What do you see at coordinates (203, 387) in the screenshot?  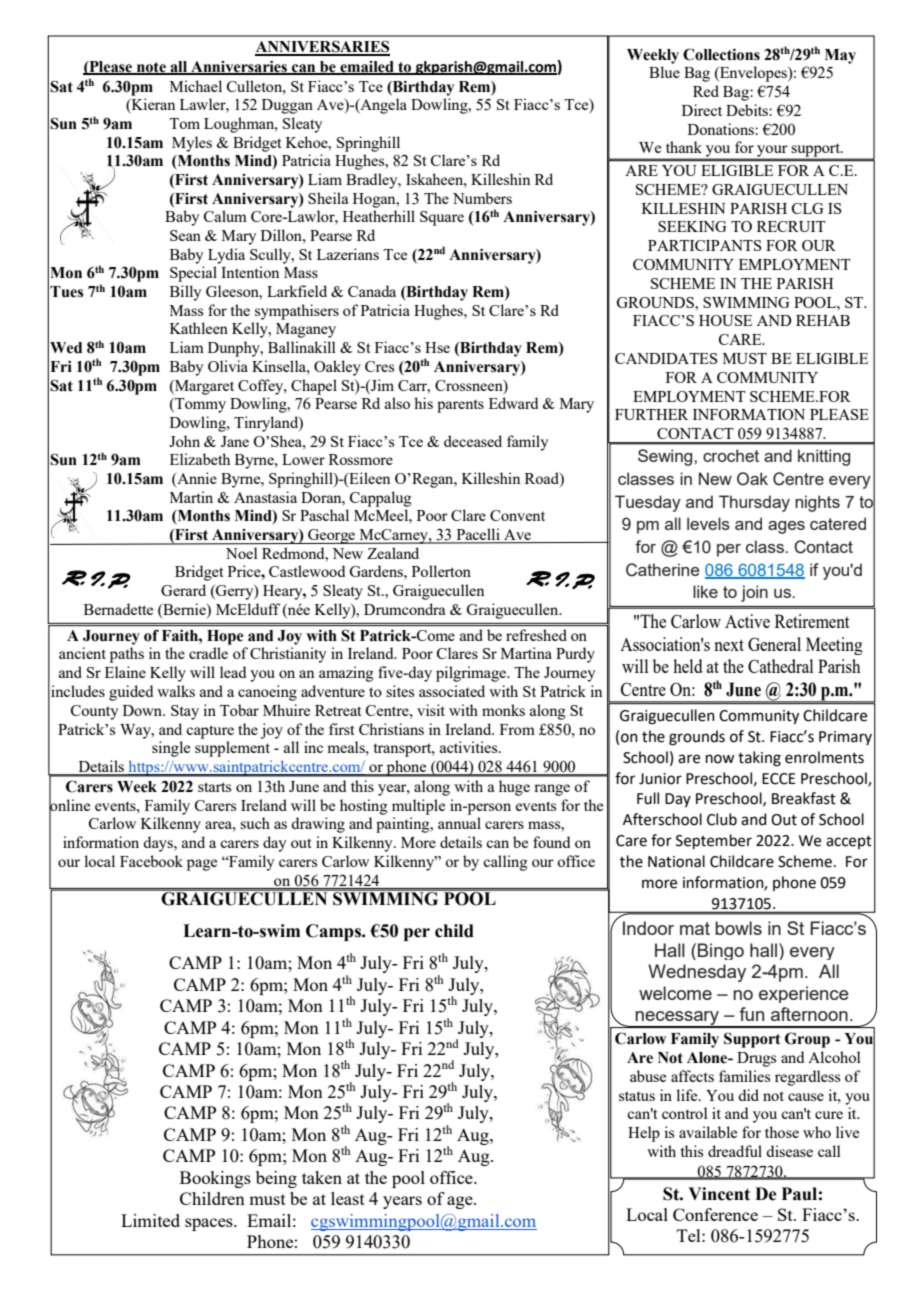 I see `Margaret` at bounding box center [203, 387].
